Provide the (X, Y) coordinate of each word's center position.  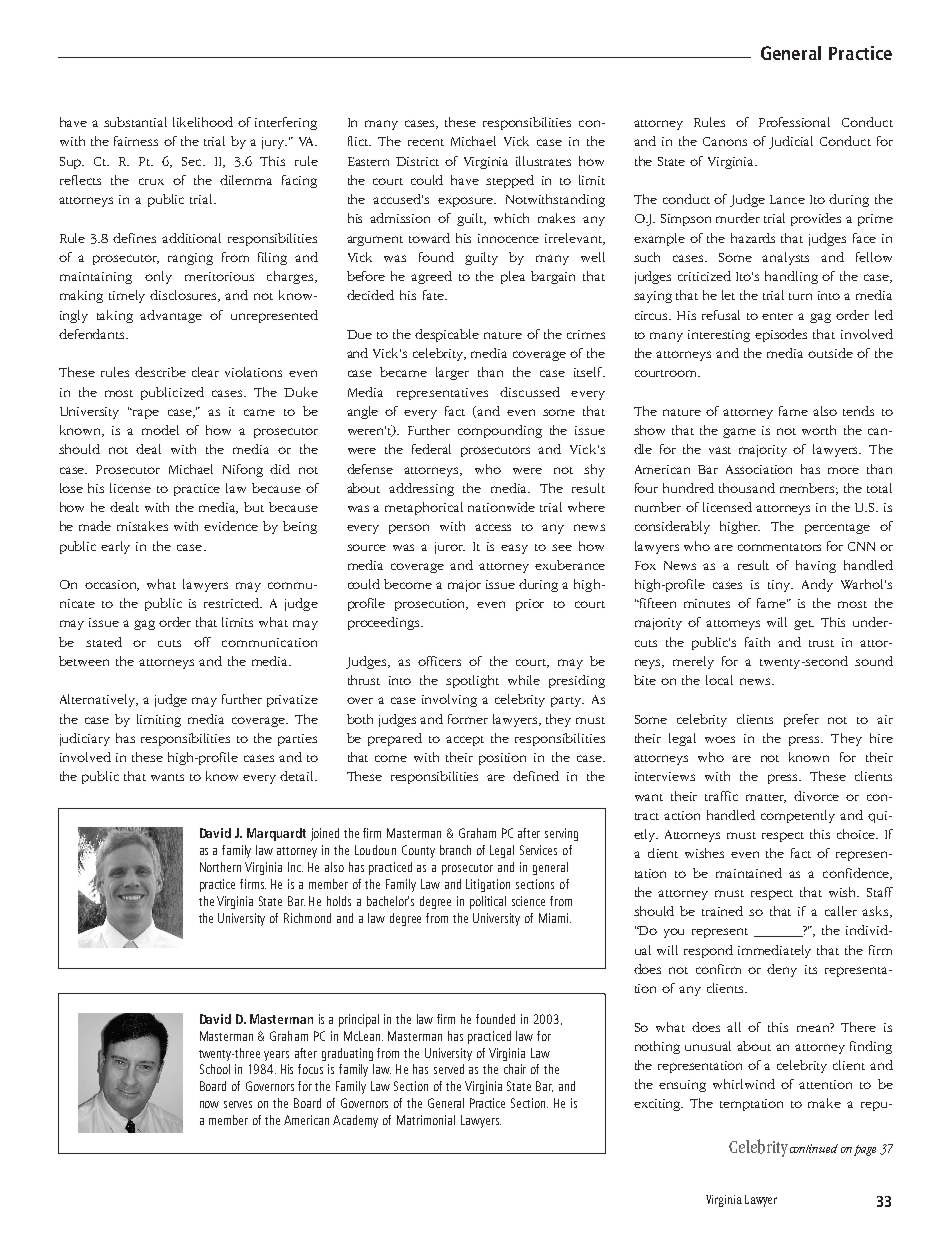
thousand (747, 488)
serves (238, 1104)
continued (814, 1148)
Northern (220, 867)
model (160, 430)
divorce (816, 796)
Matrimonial (426, 1120)
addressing (421, 489)
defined (536, 776)
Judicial (791, 142)
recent (426, 142)
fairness (136, 141)
